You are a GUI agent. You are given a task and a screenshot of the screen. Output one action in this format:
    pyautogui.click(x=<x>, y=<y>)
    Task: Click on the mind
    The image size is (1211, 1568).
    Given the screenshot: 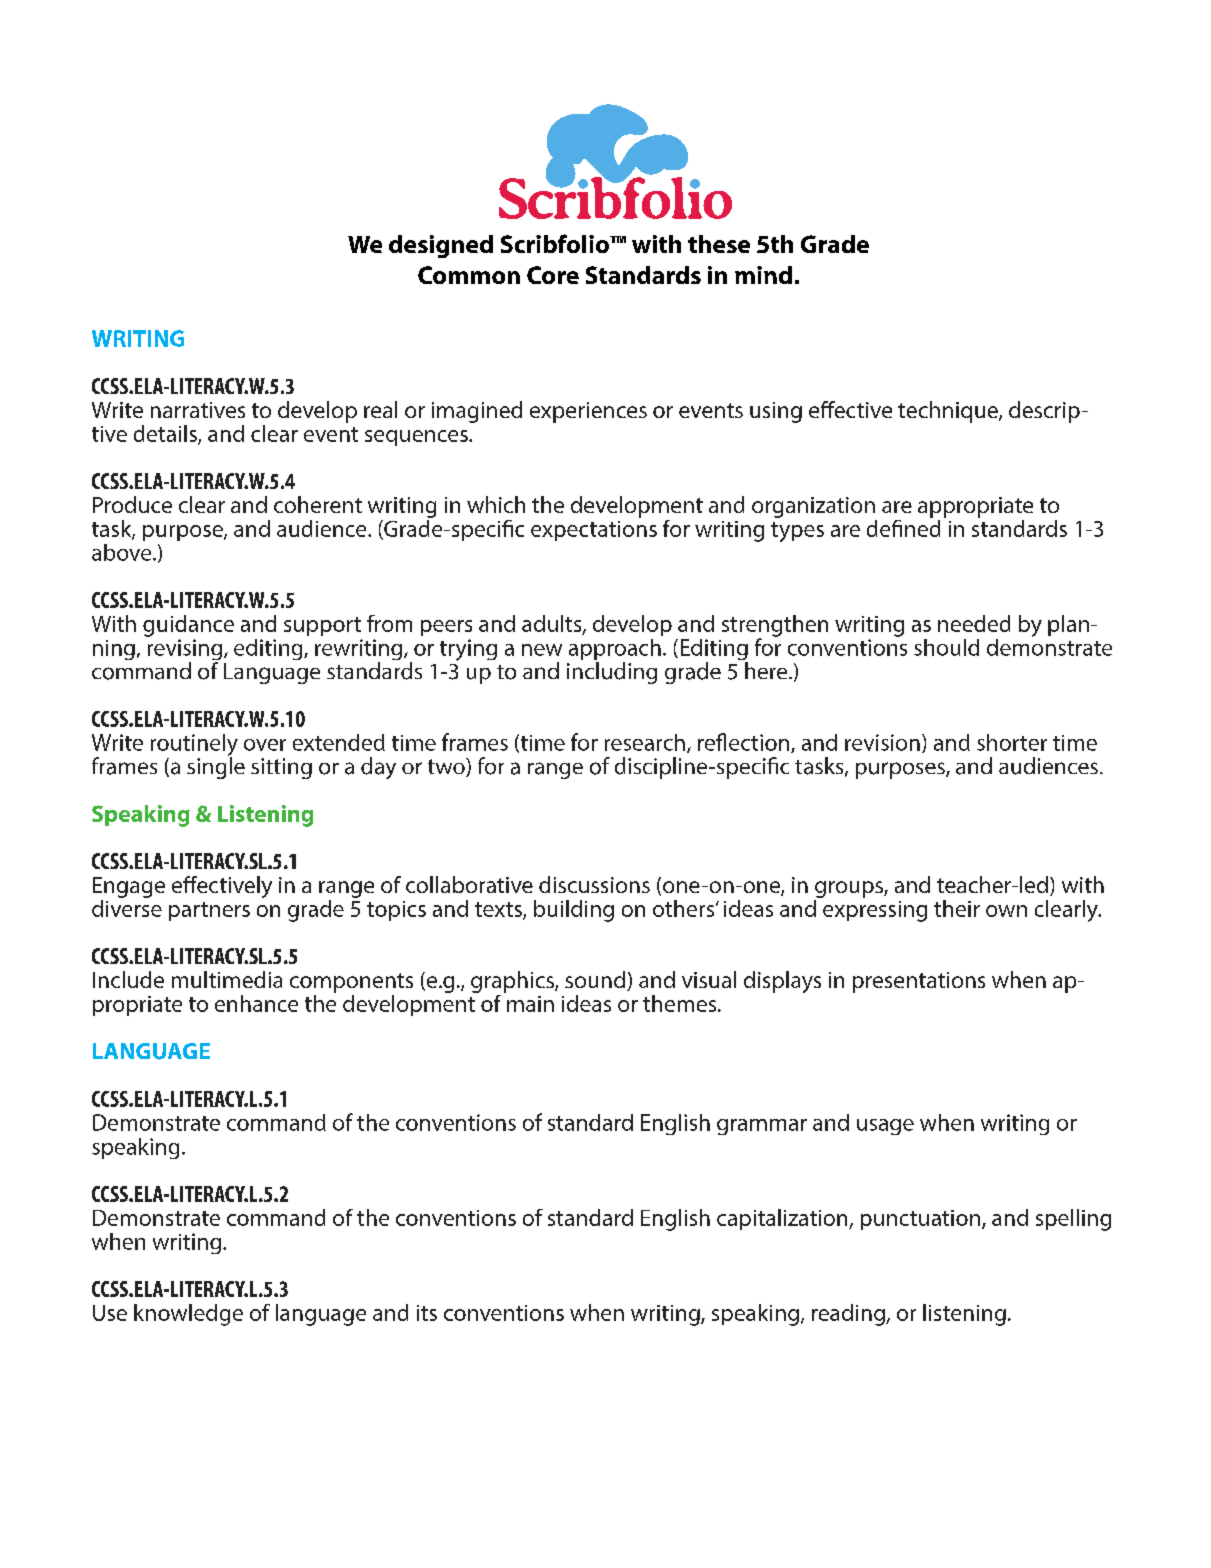 What is the action you would take?
    pyautogui.click(x=763, y=275)
